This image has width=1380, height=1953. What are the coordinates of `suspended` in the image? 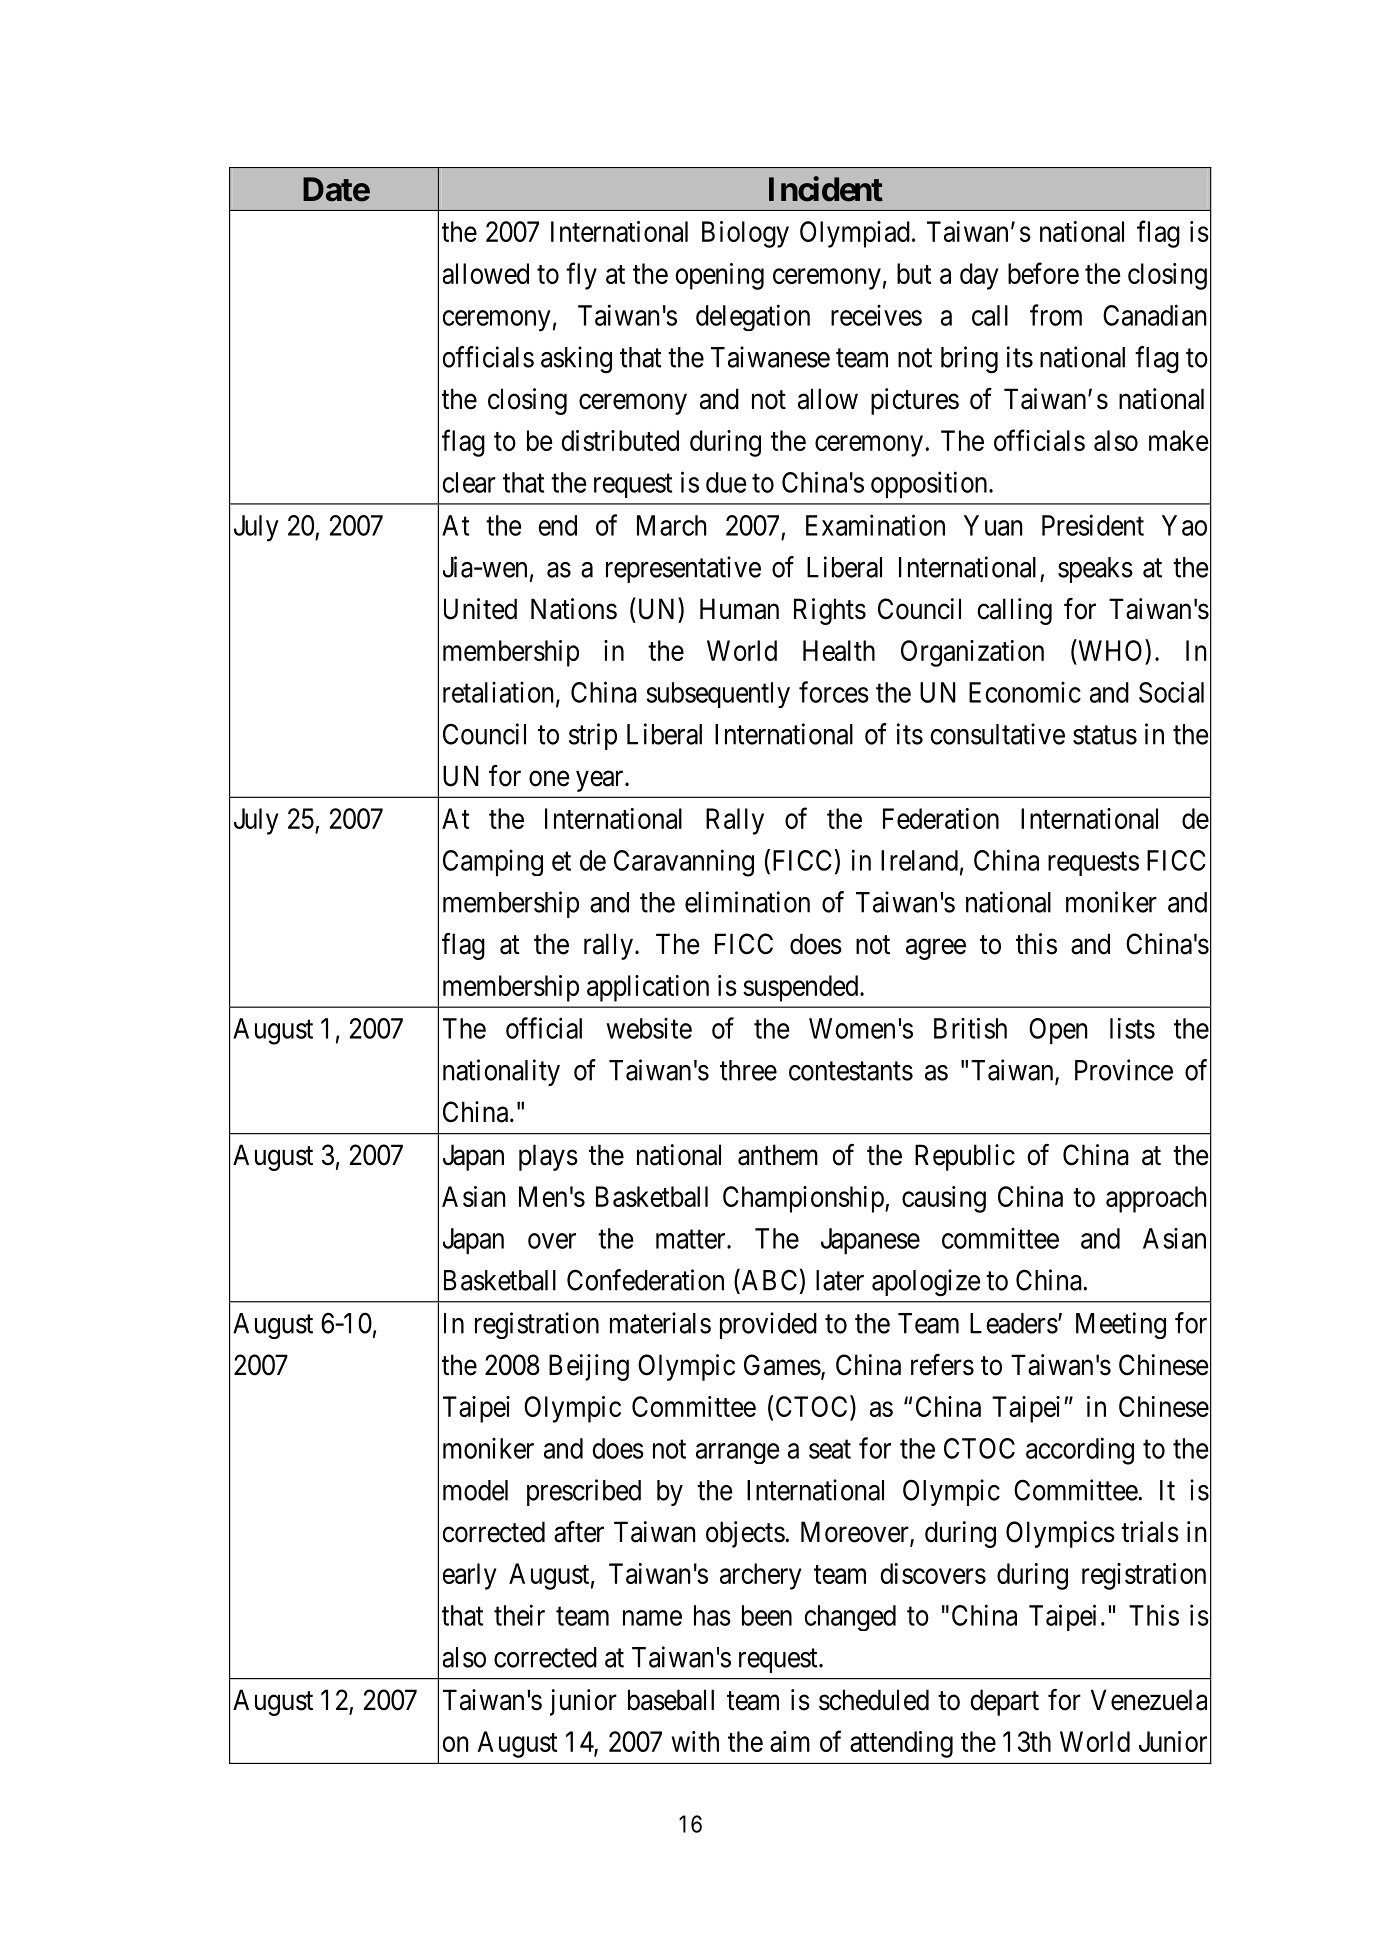 It's located at (802, 988).
